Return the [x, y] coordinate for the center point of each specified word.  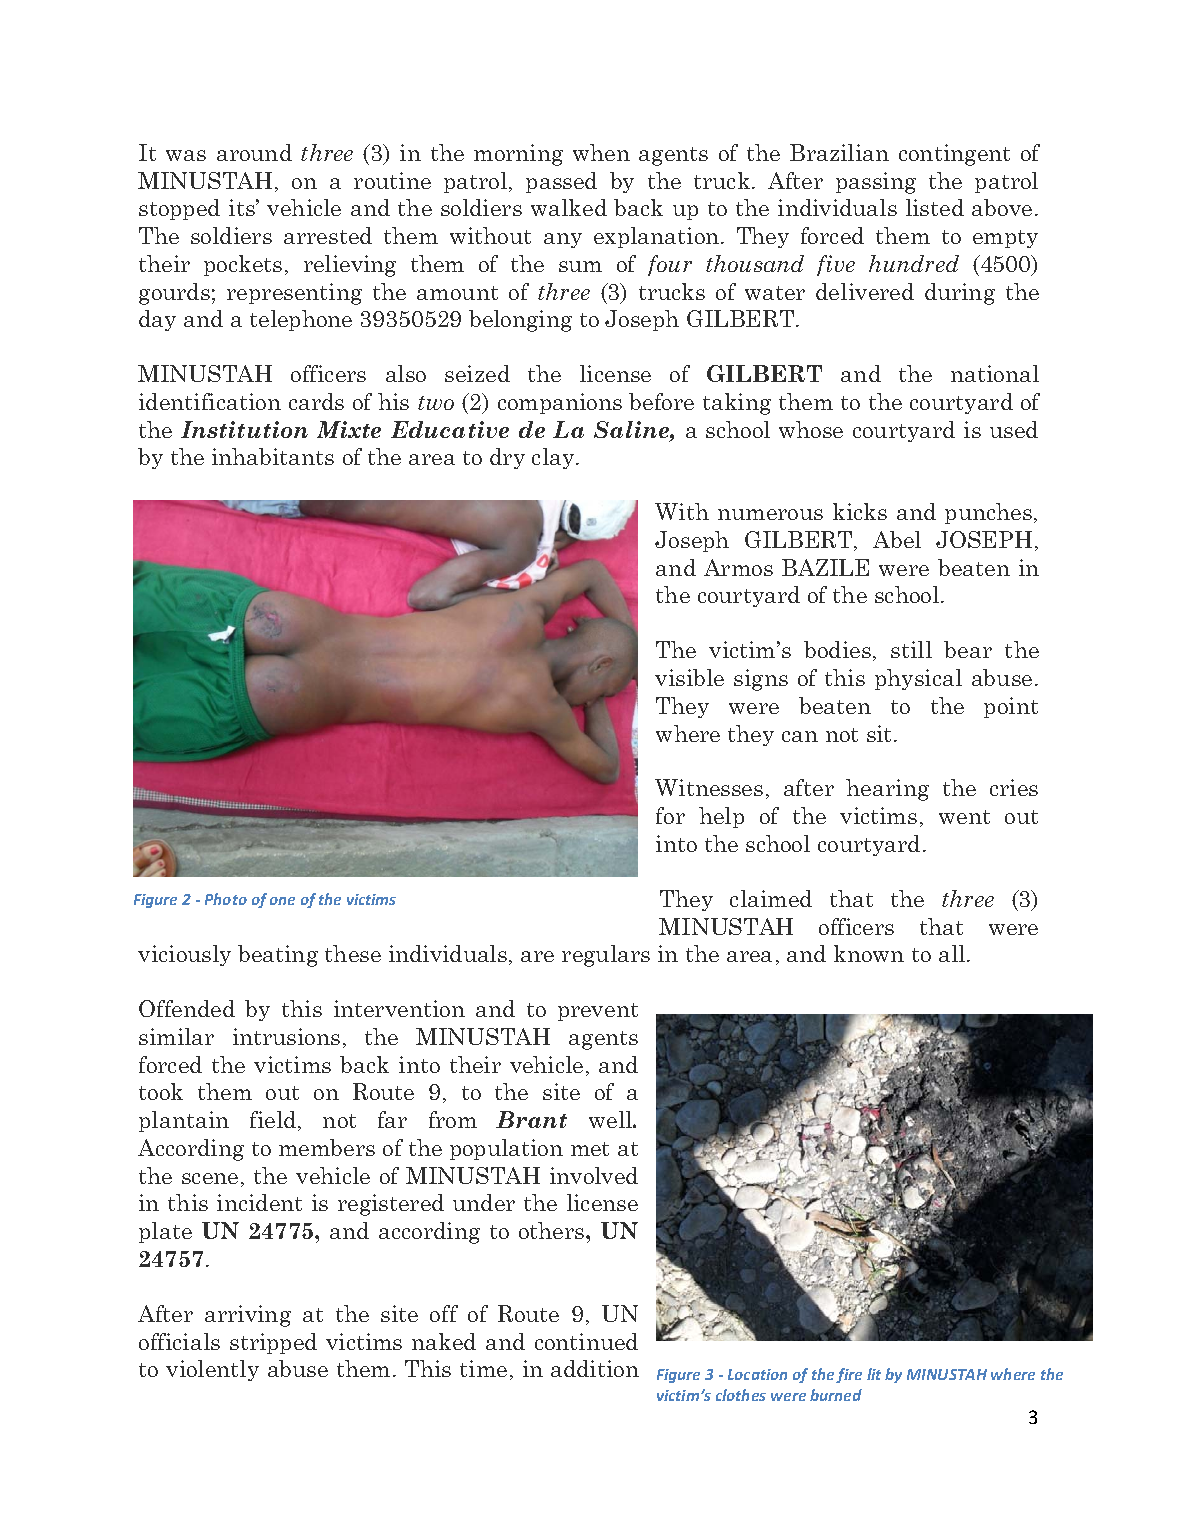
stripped [273, 1343]
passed [561, 182]
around [254, 152]
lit [874, 1374]
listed [935, 207]
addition [595, 1368]
